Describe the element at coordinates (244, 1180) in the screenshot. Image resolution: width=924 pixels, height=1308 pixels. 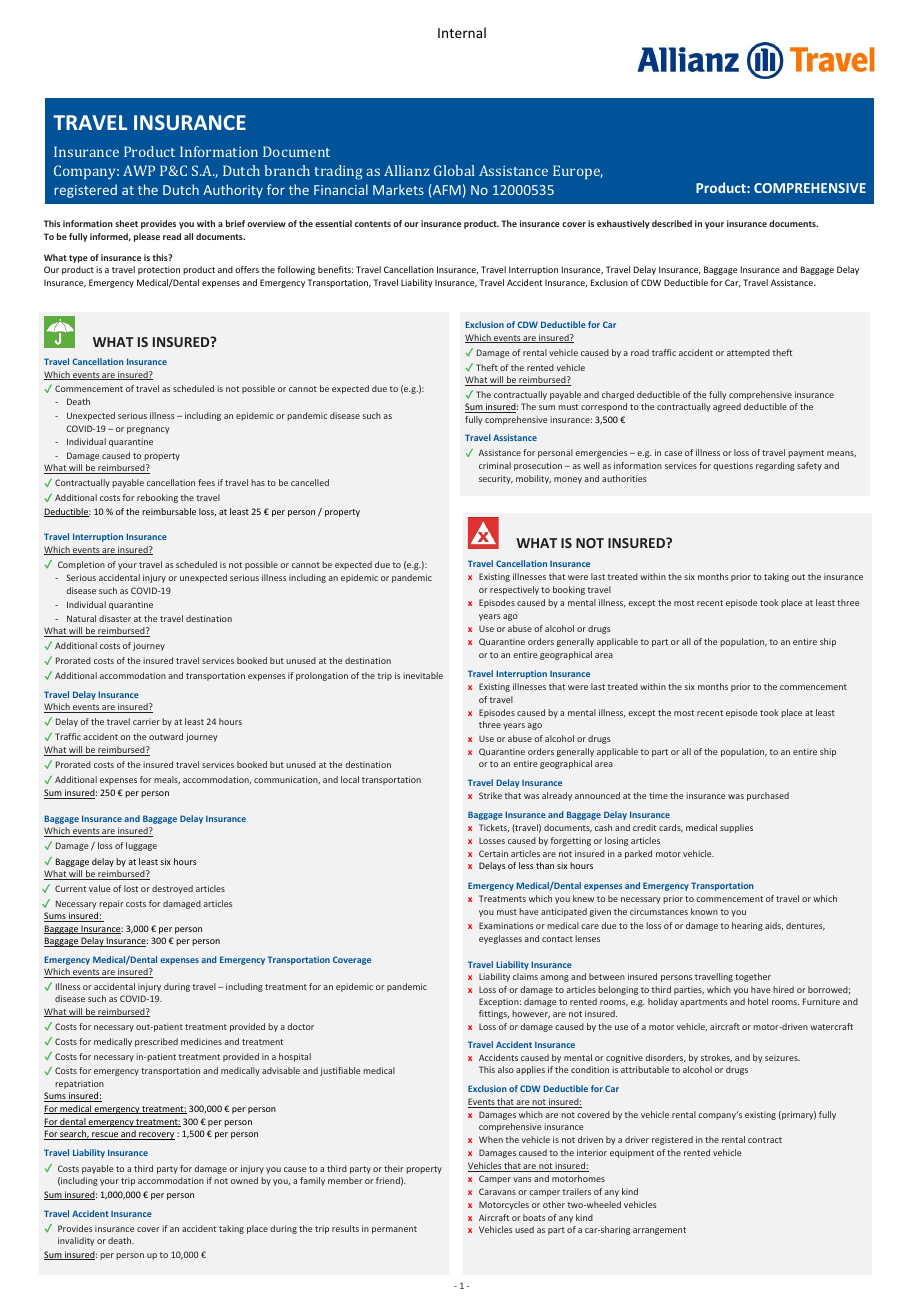
I see `owned` at that location.
